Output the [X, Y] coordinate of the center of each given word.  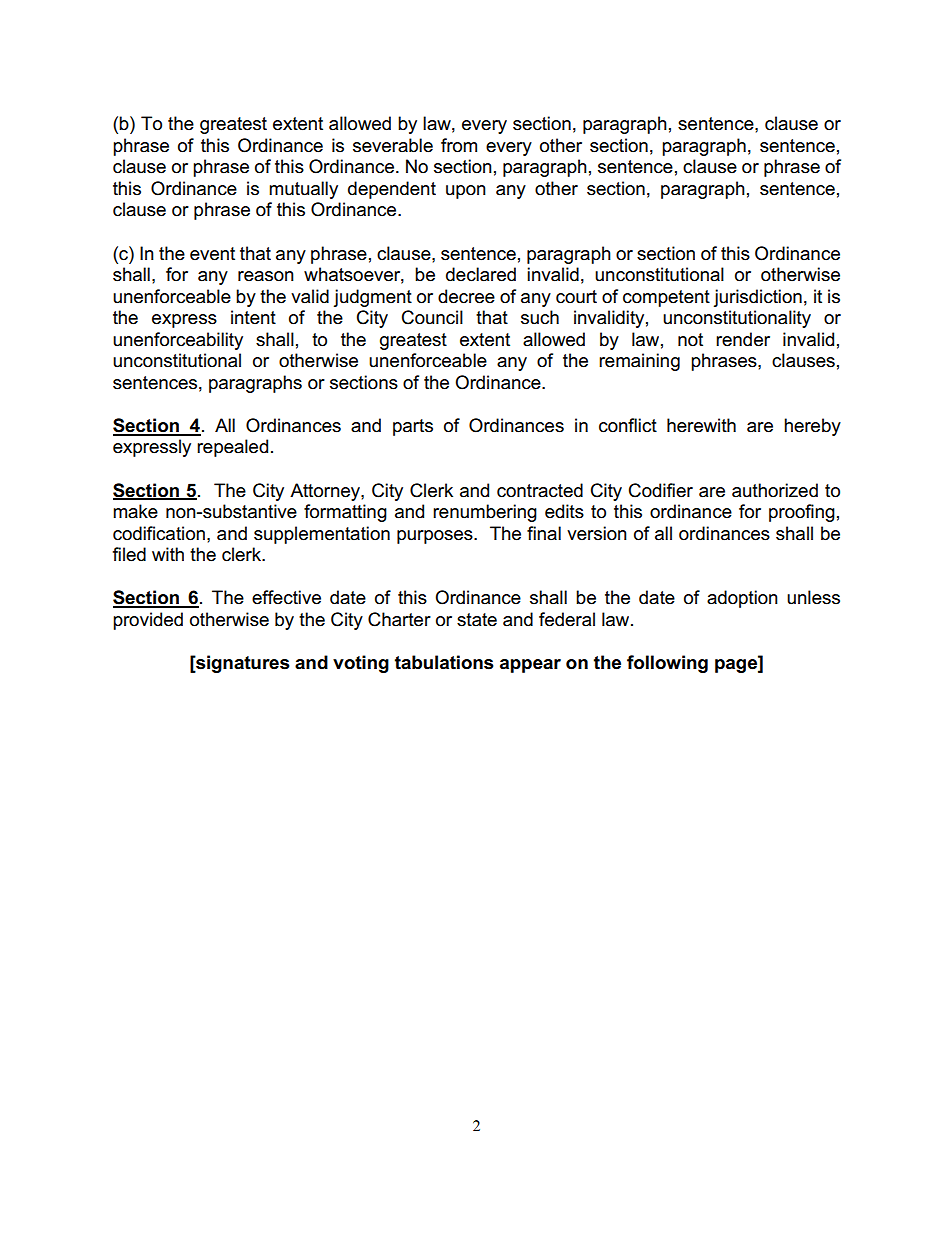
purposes [436, 537]
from [459, 145]
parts [413, 427]
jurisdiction [758, 298]
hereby [812, 427]
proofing [802, 513]
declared [481, 274]
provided [148, 621]
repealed [232, 448]
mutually [303, 190]
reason [266, 276]
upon [466, 192]
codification [159, 533]
